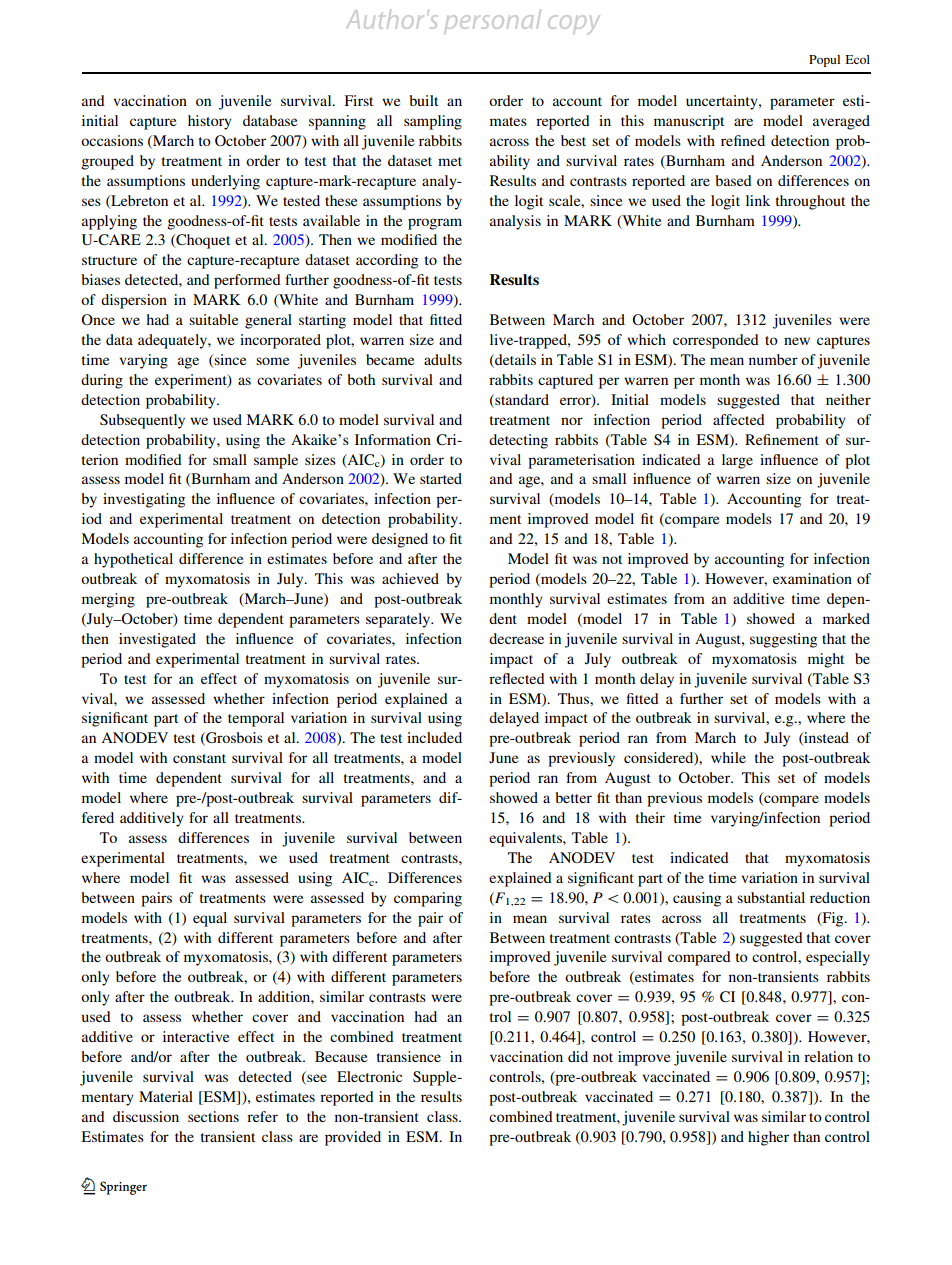 This document has width=952, height=1265. I want to click on examination, so click(812, 578).
